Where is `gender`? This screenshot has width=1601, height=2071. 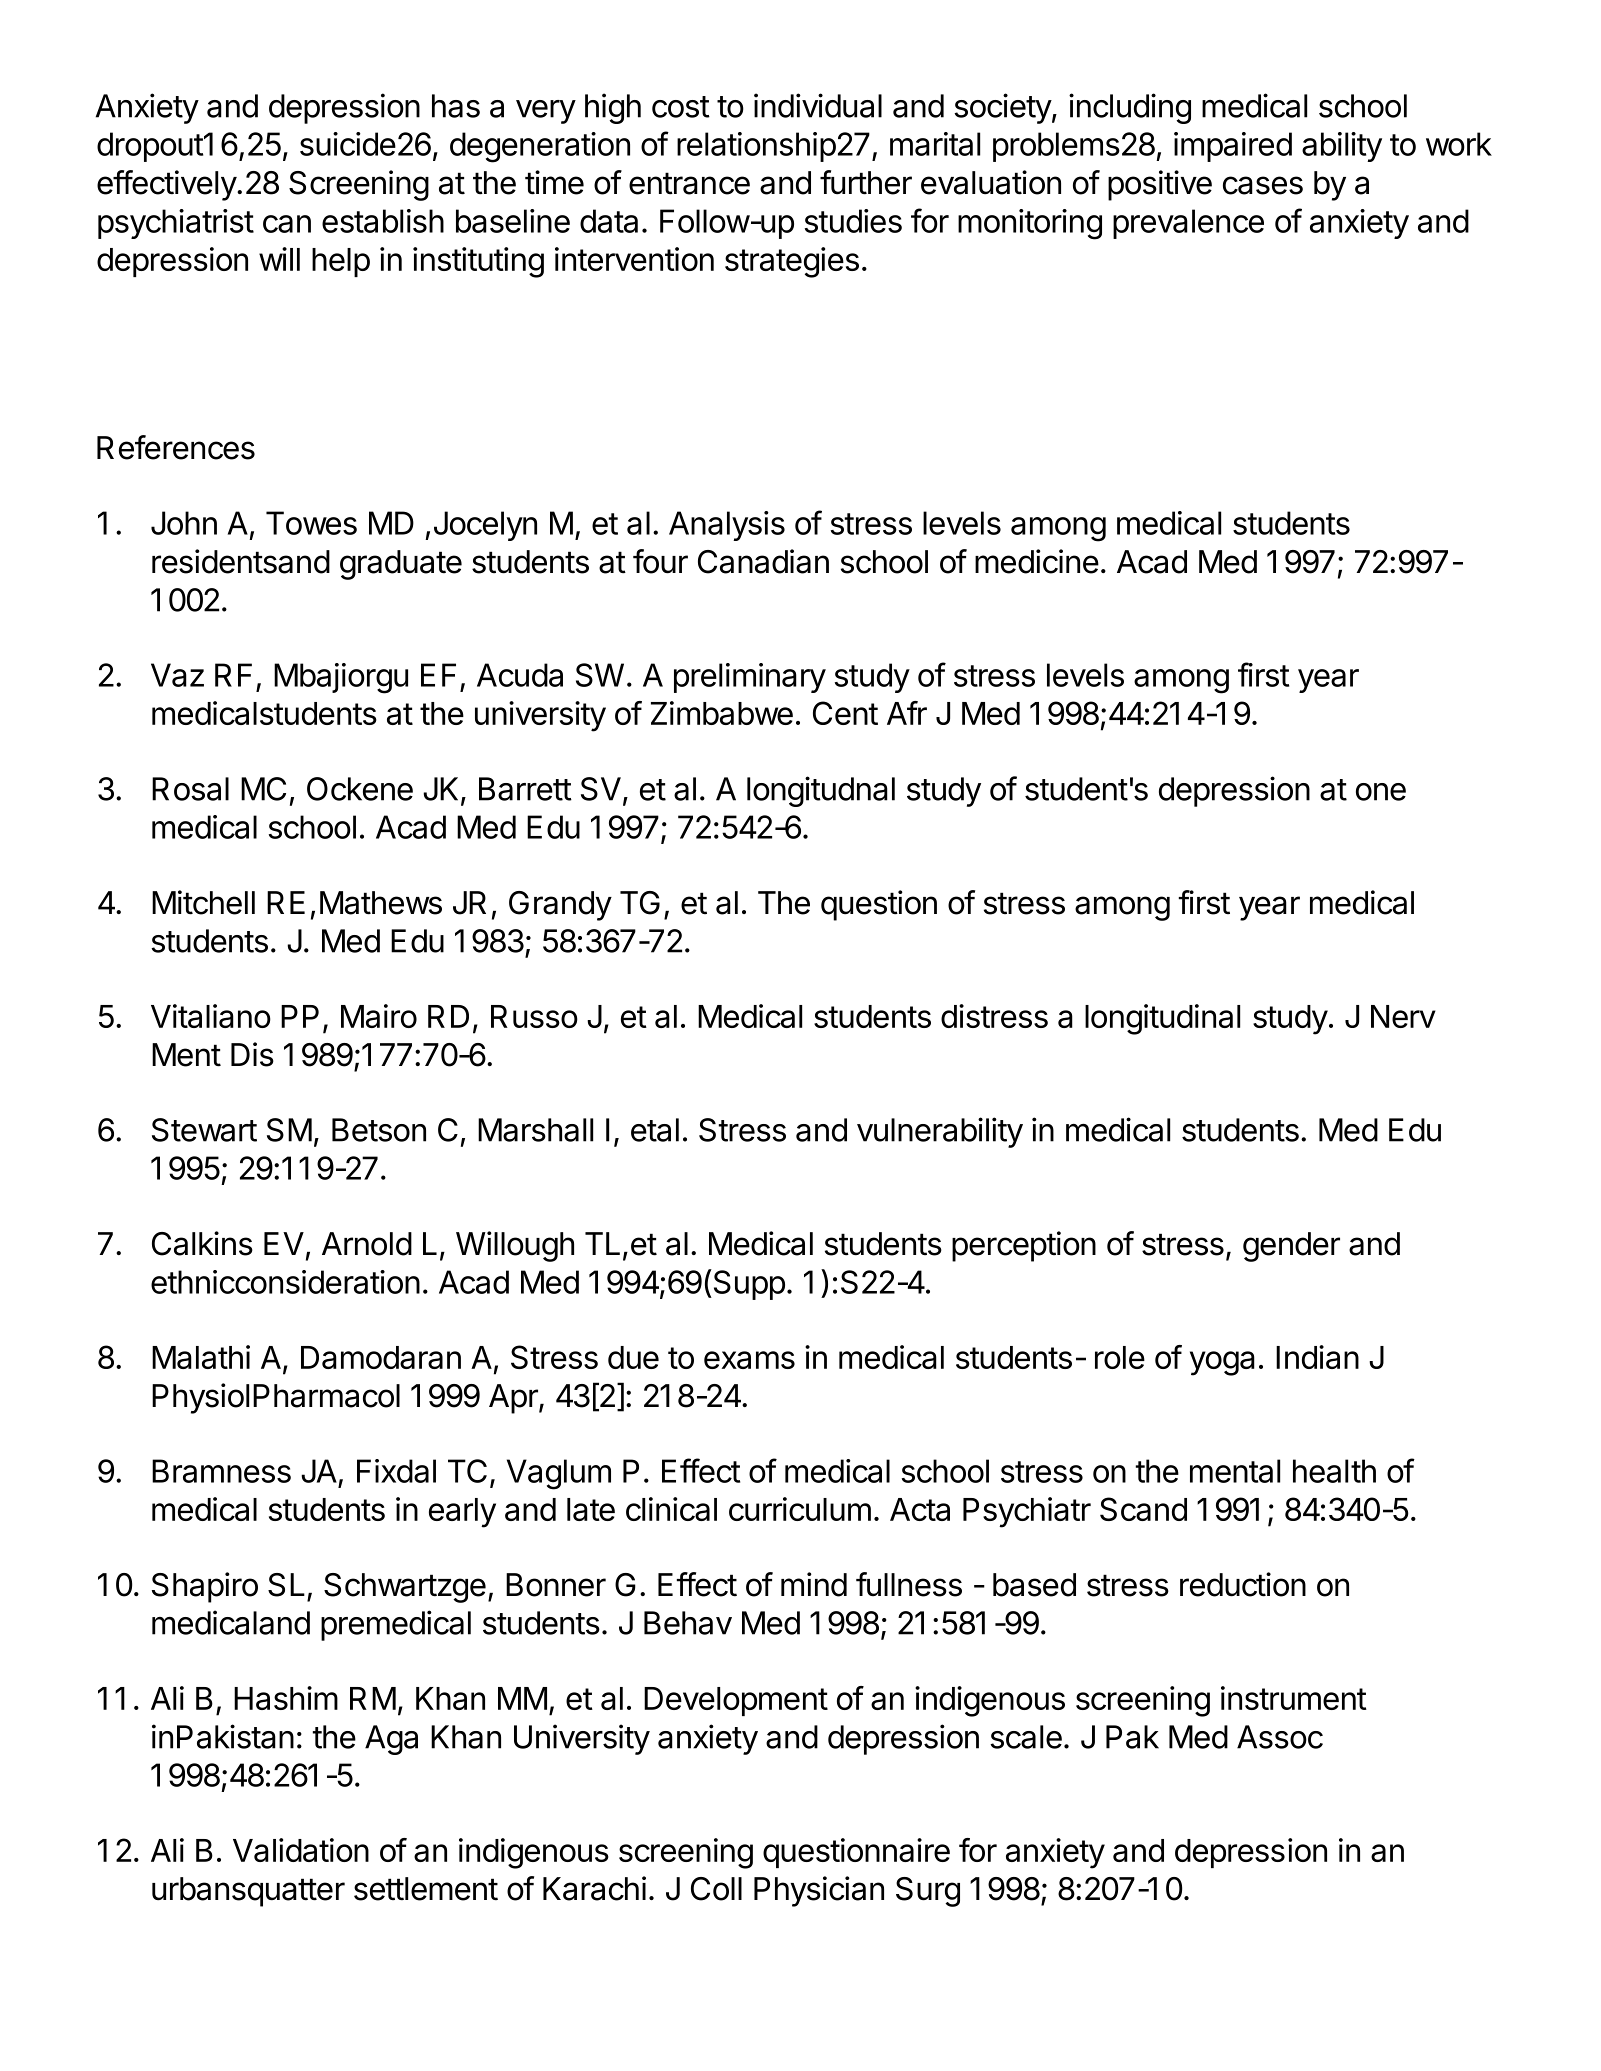 gender is located at coordinates (1291, 1247).
